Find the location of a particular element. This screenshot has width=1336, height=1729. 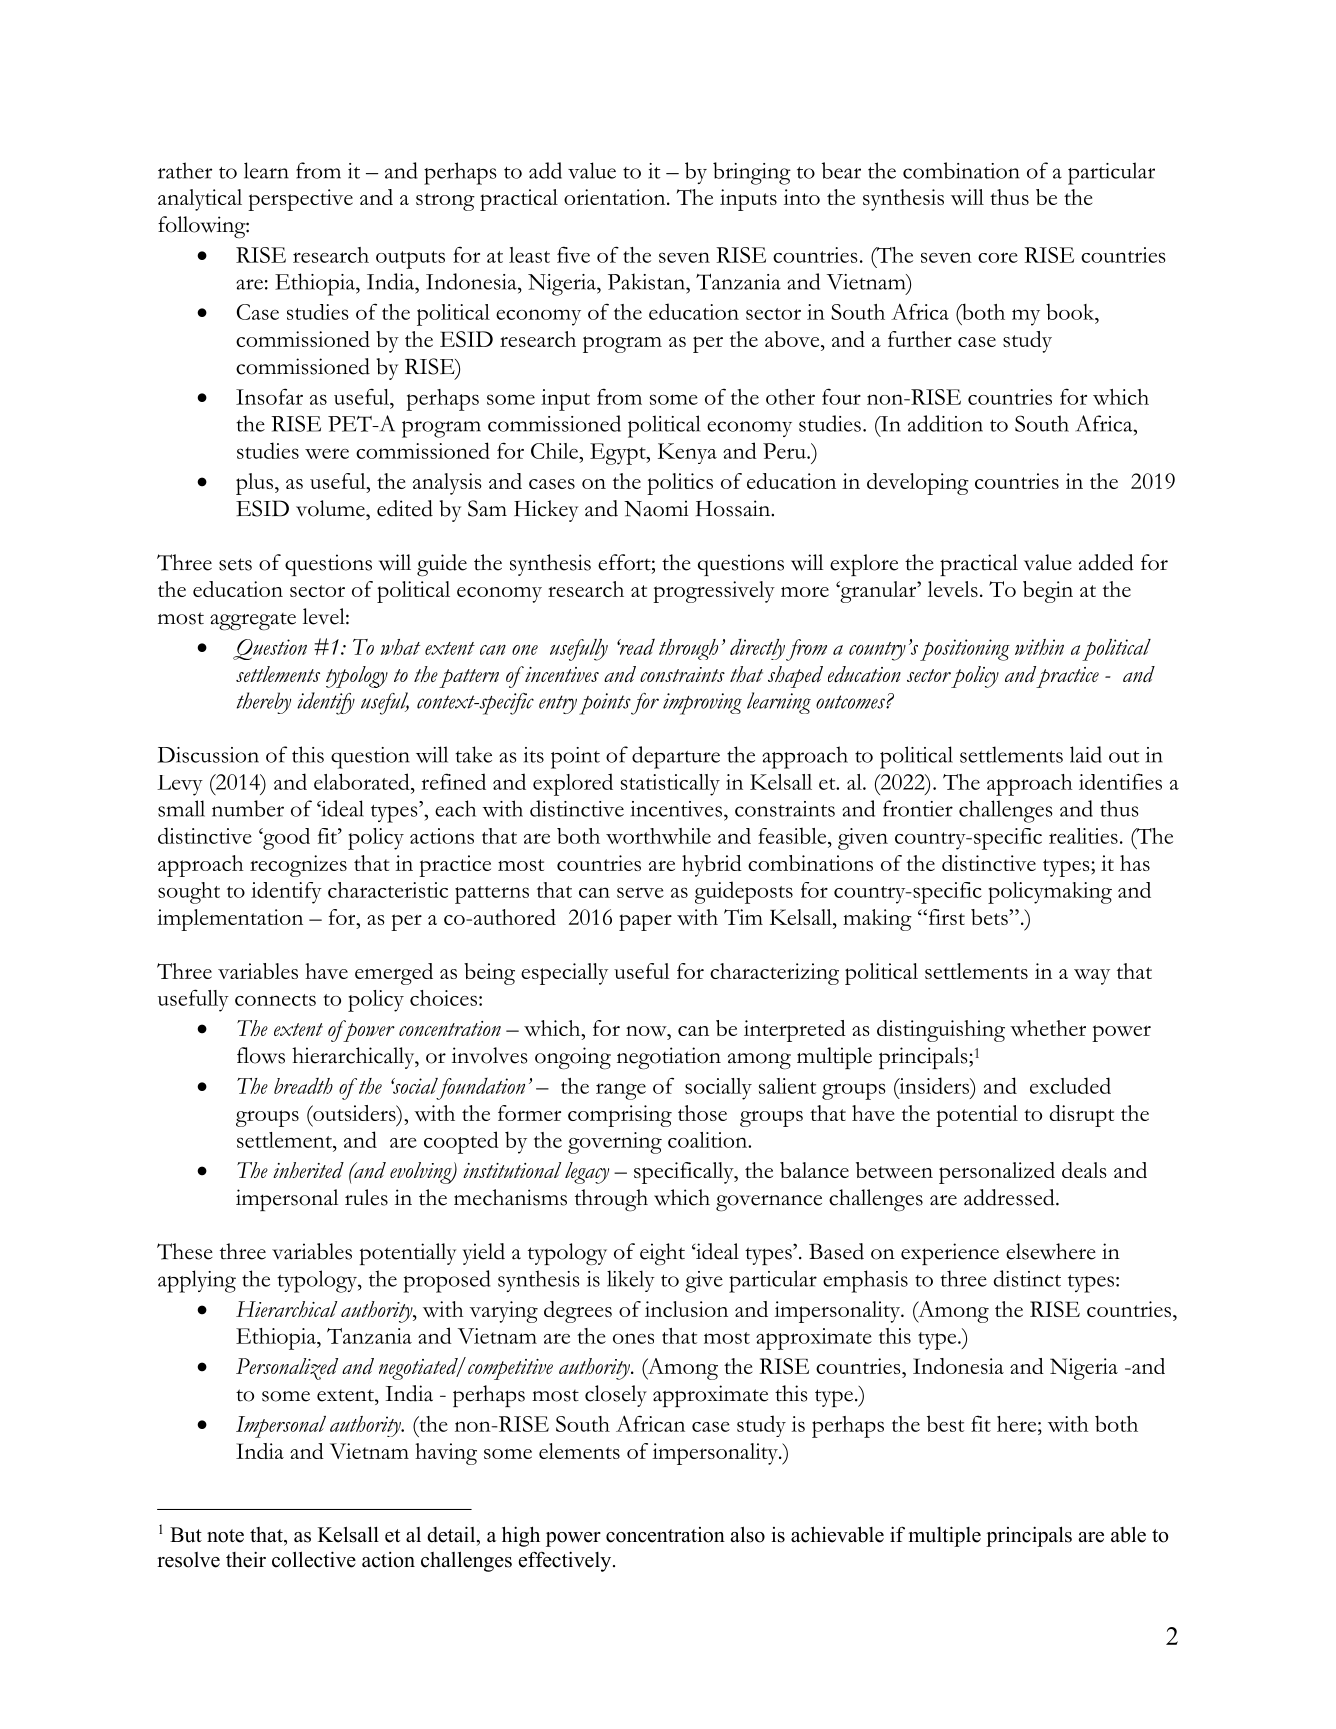

excluded is located at coordinates (1070, 1085).
